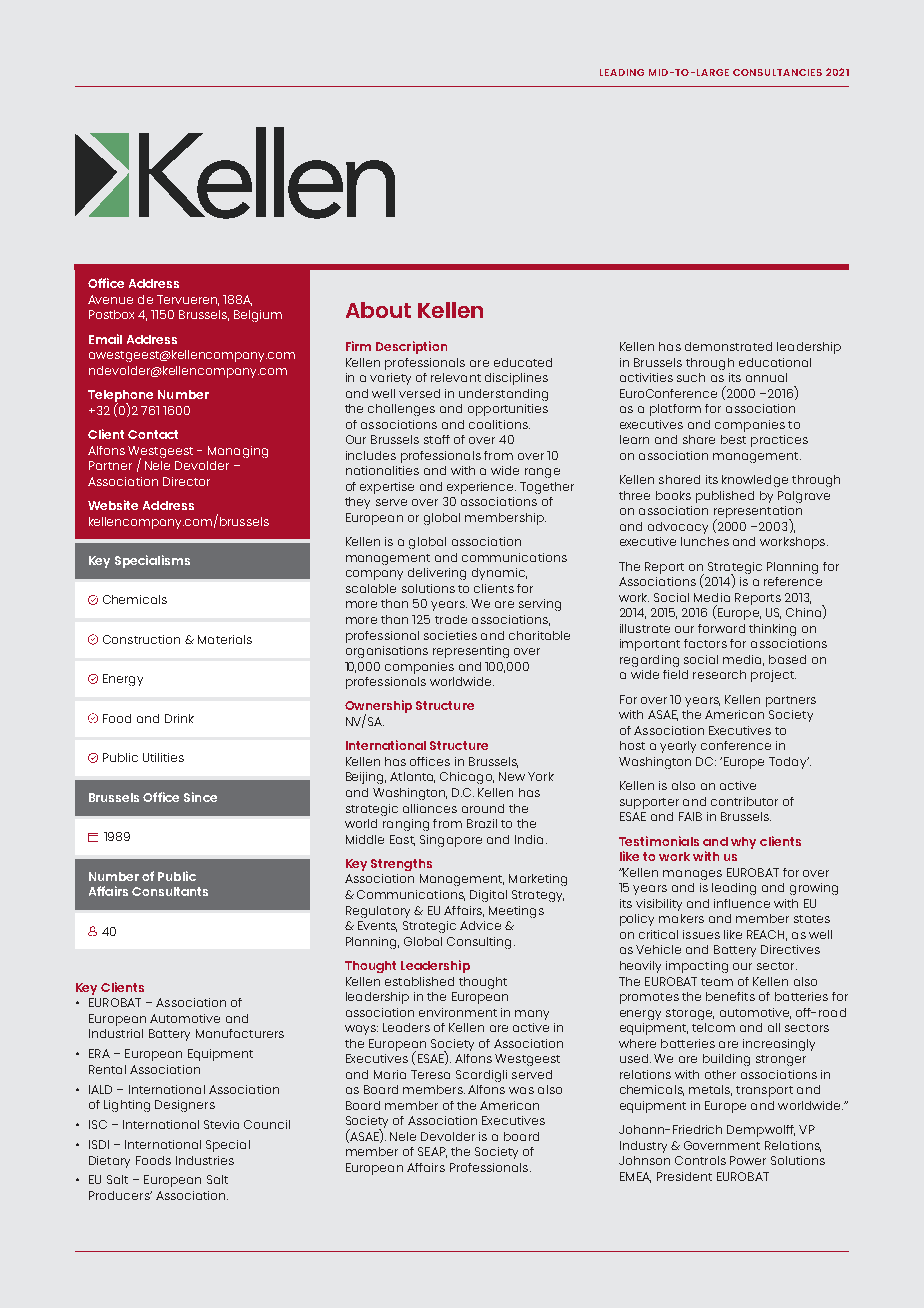 The width and height of the image is (924, 1308). I want to click on CONSULTANCIES, so click(777, 72).
